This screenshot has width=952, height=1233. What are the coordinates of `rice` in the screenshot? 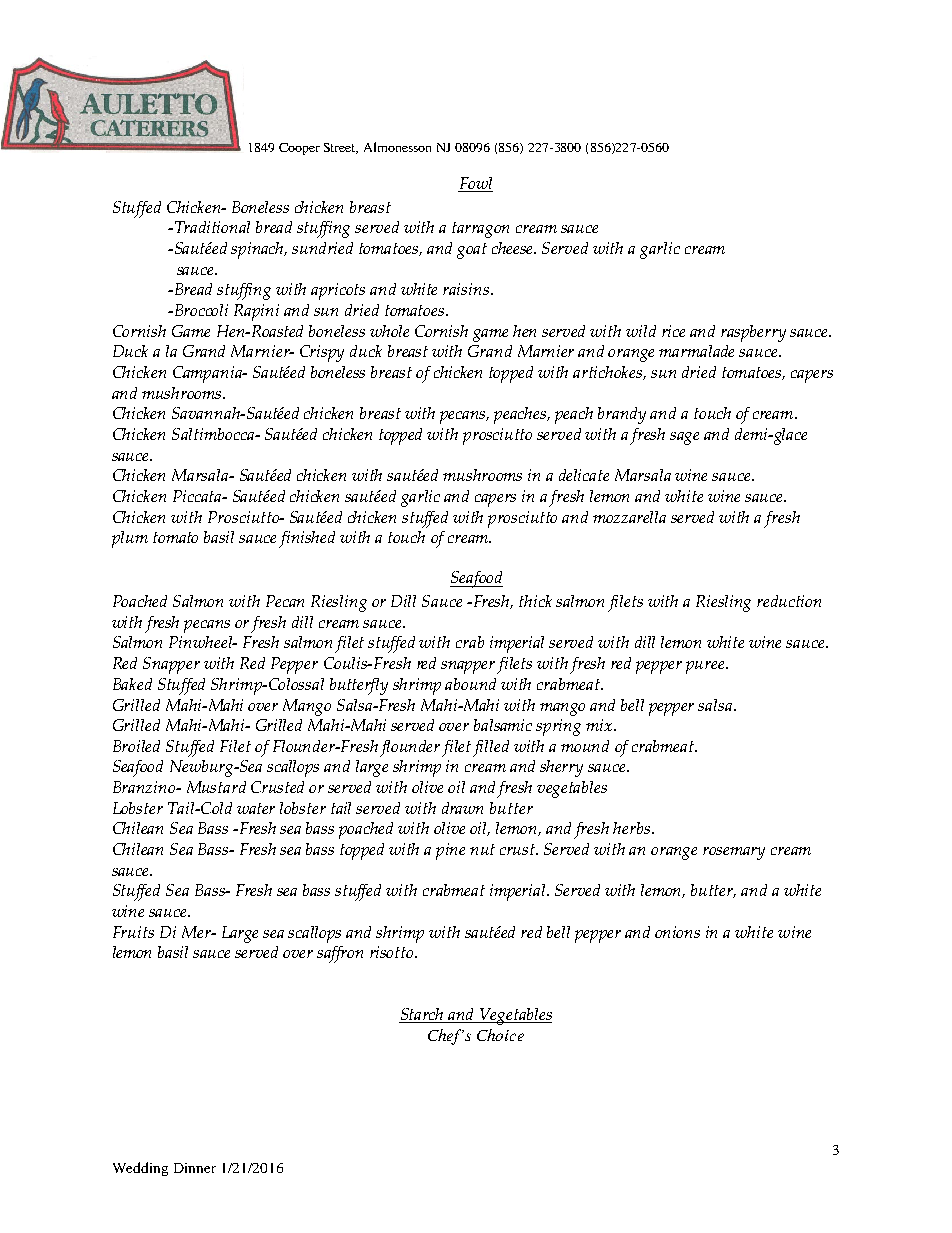 It's located at (673, 331).
